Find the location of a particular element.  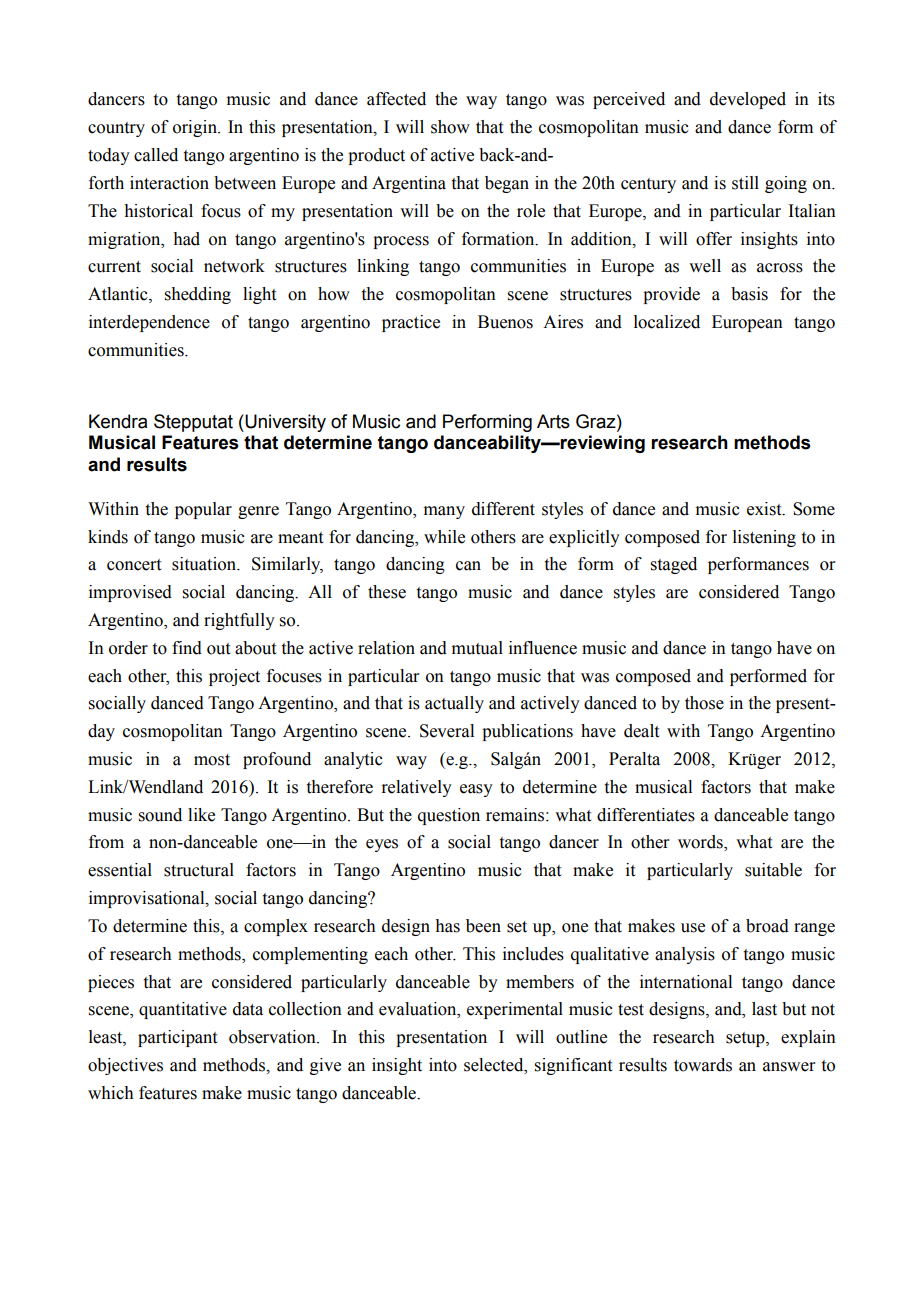

mutual is located at coordinates (477, 648).
